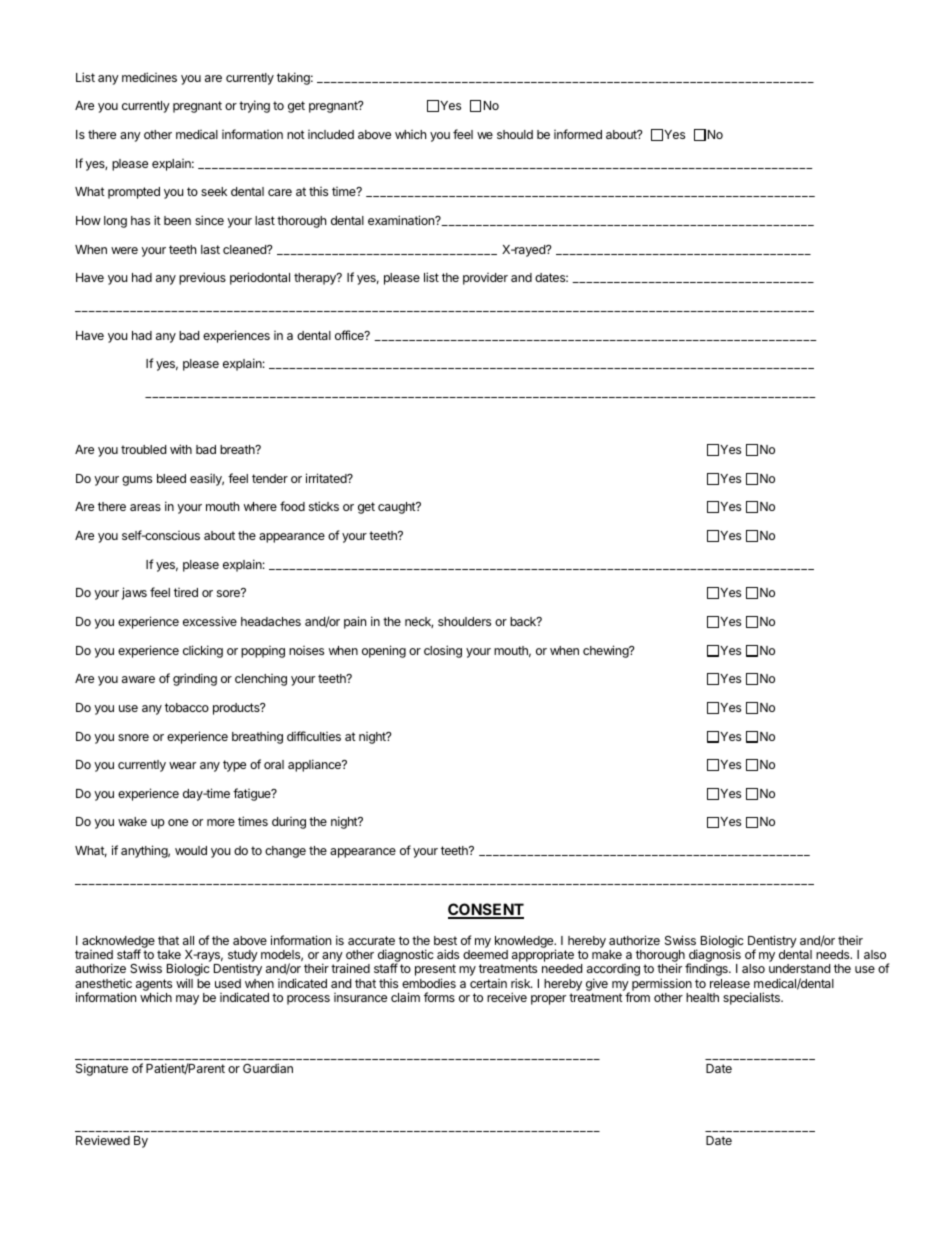 This document has height=1233, width=952. What do you see at coordinates (443, 651) in the document?
I see `closing` at bounding box center [443, 651].
